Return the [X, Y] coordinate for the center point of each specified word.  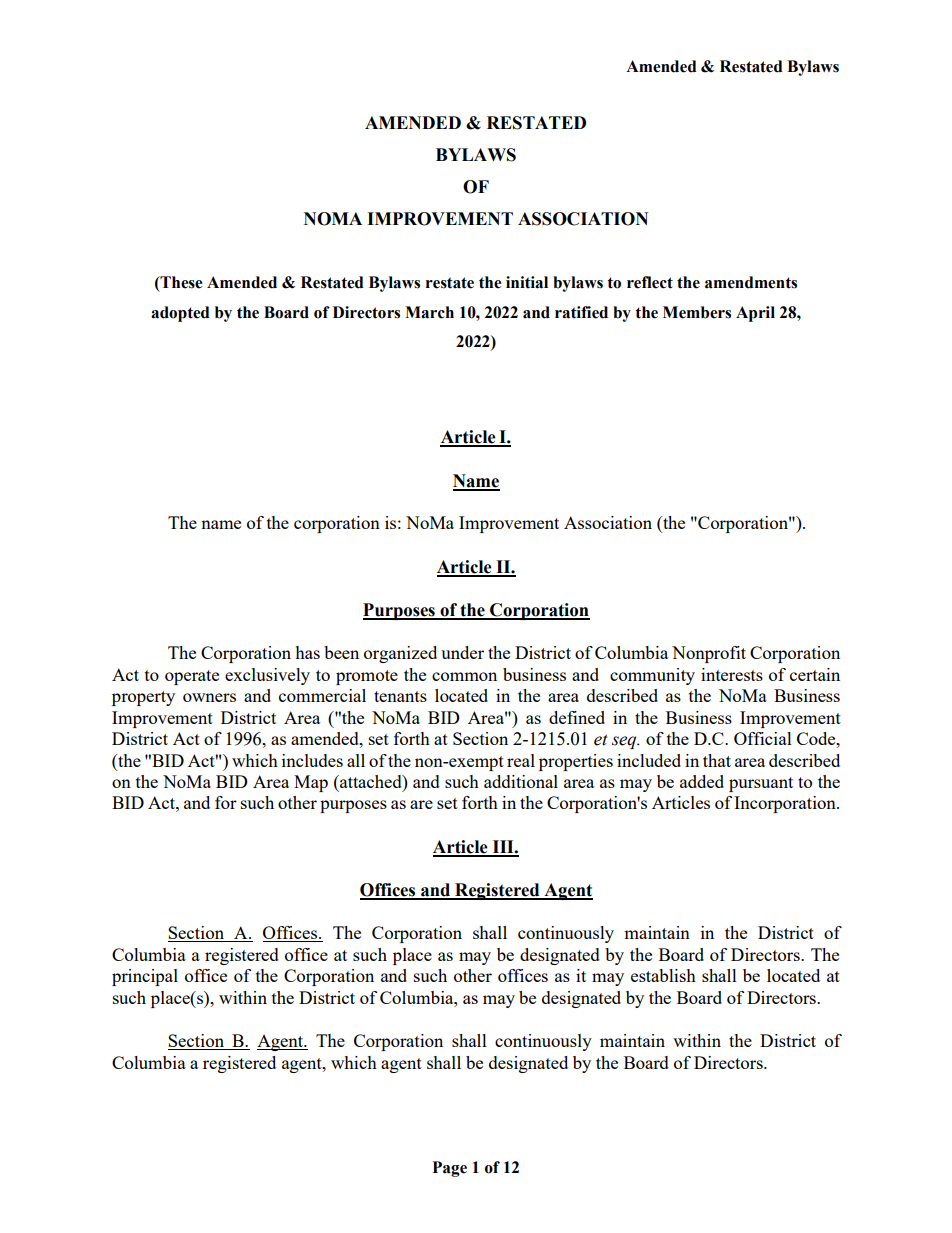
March [429, 312]
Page [450, 1169]
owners [209, 697]
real [521, 760]
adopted [180, 314]
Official [763, 738]
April [755, 314]
